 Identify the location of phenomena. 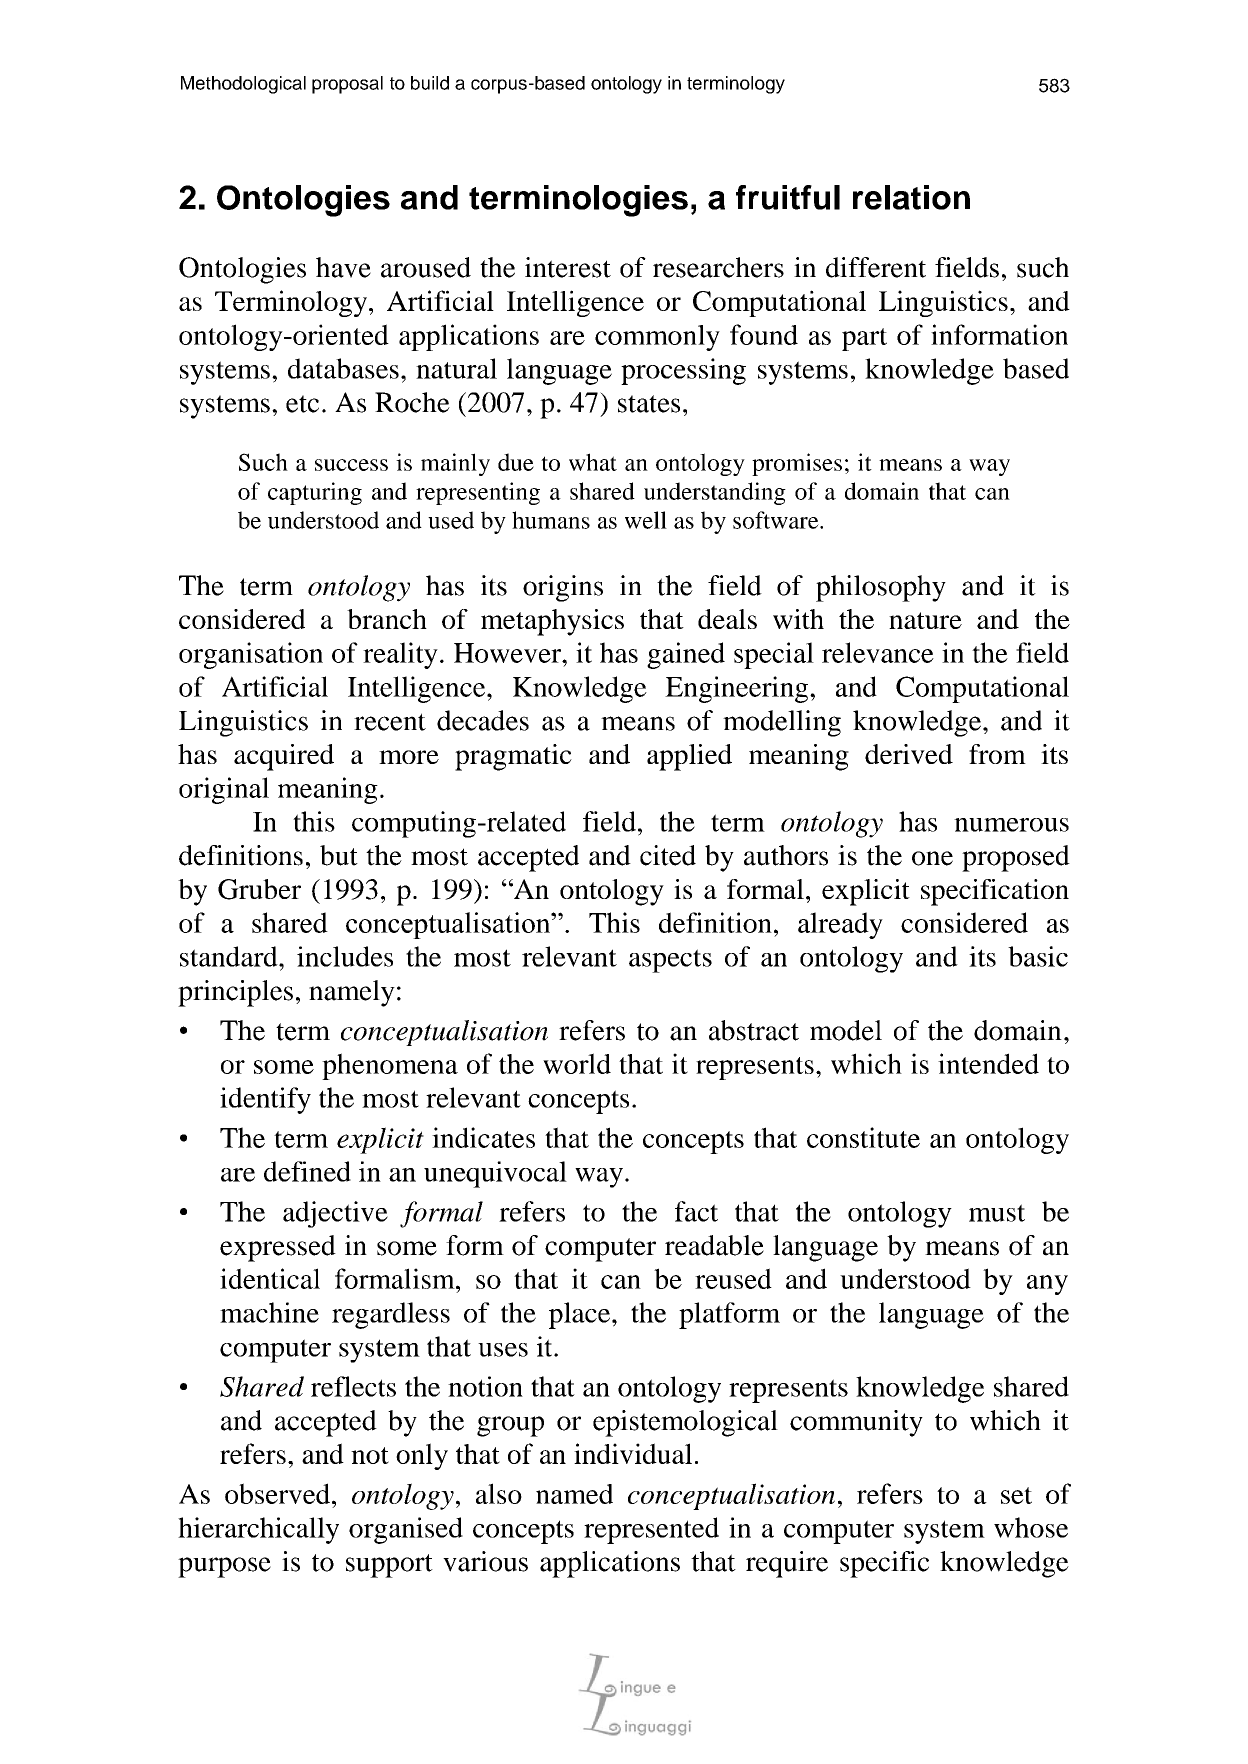
(390, 1066).
